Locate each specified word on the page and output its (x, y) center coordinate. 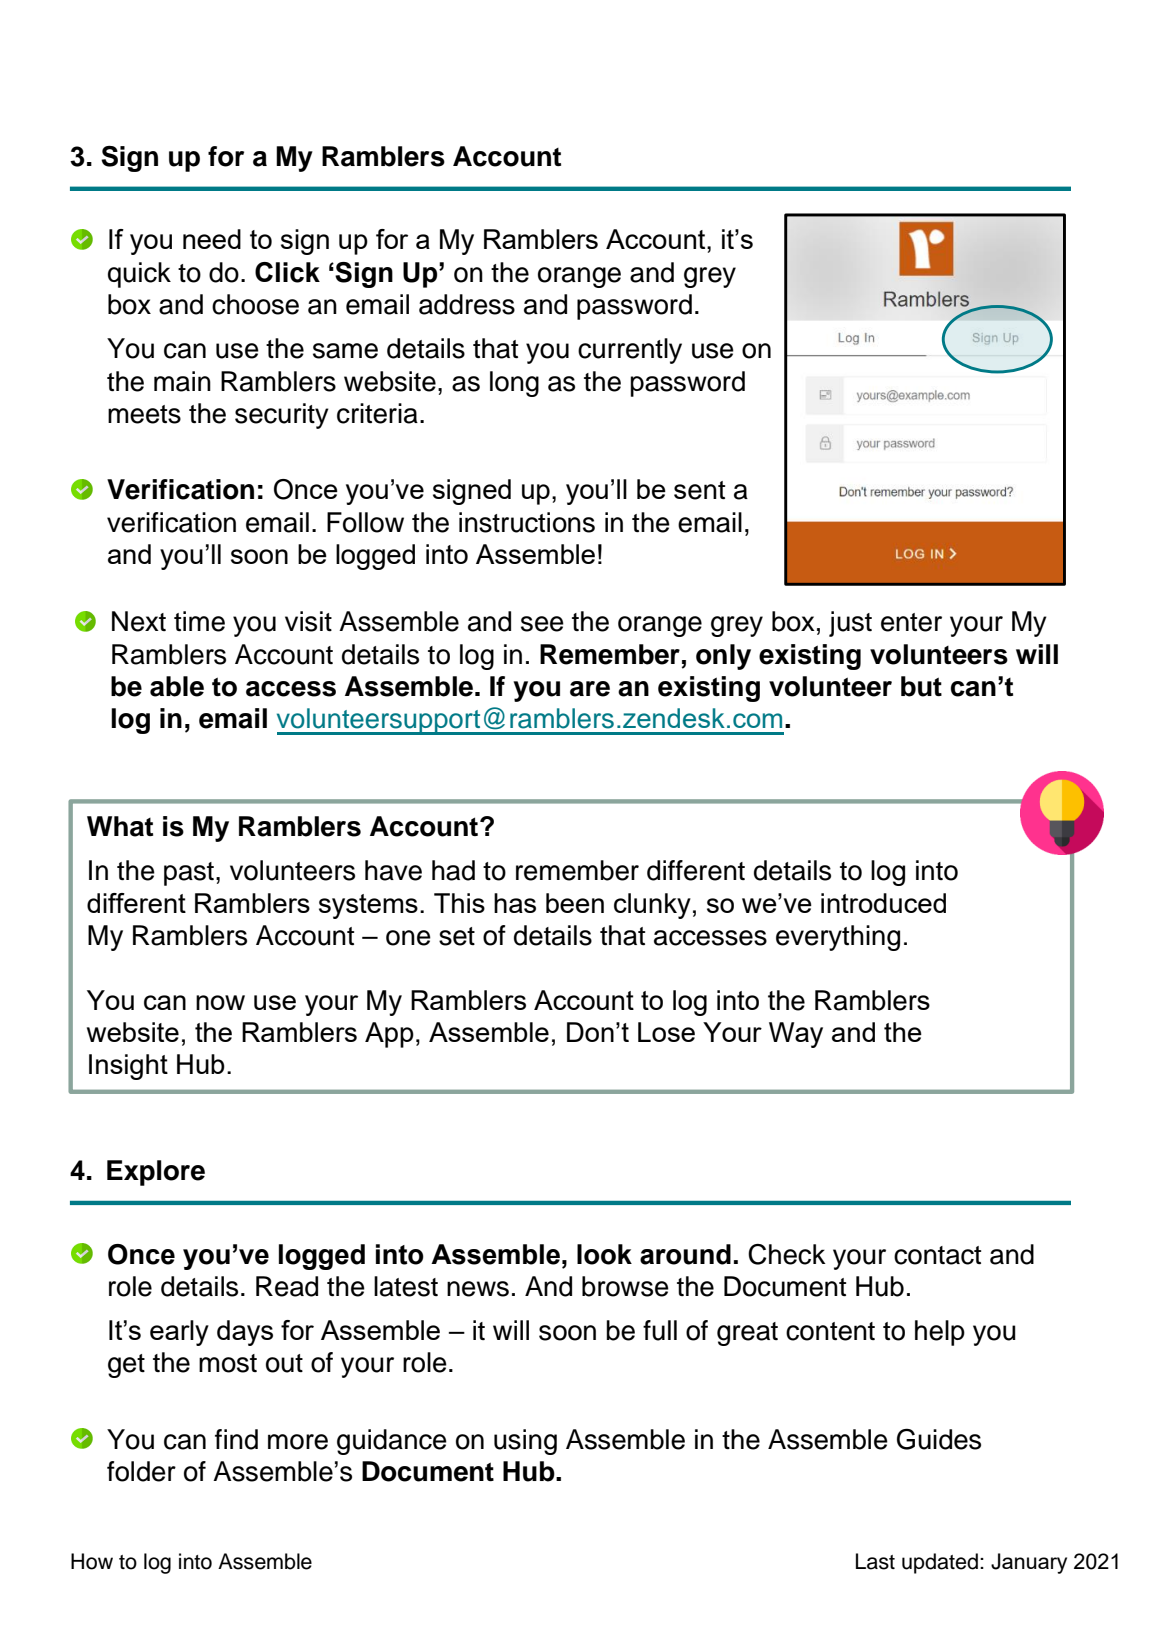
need (212, 239)
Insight (128, 1067)
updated (940, 1563)
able (177, 686)
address (467, 304)
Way (796, 1035)
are (590, 689)
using (525, 1442)
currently (630, 351)
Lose (666, 1032)
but (921, 686)
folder (141, 1471)
